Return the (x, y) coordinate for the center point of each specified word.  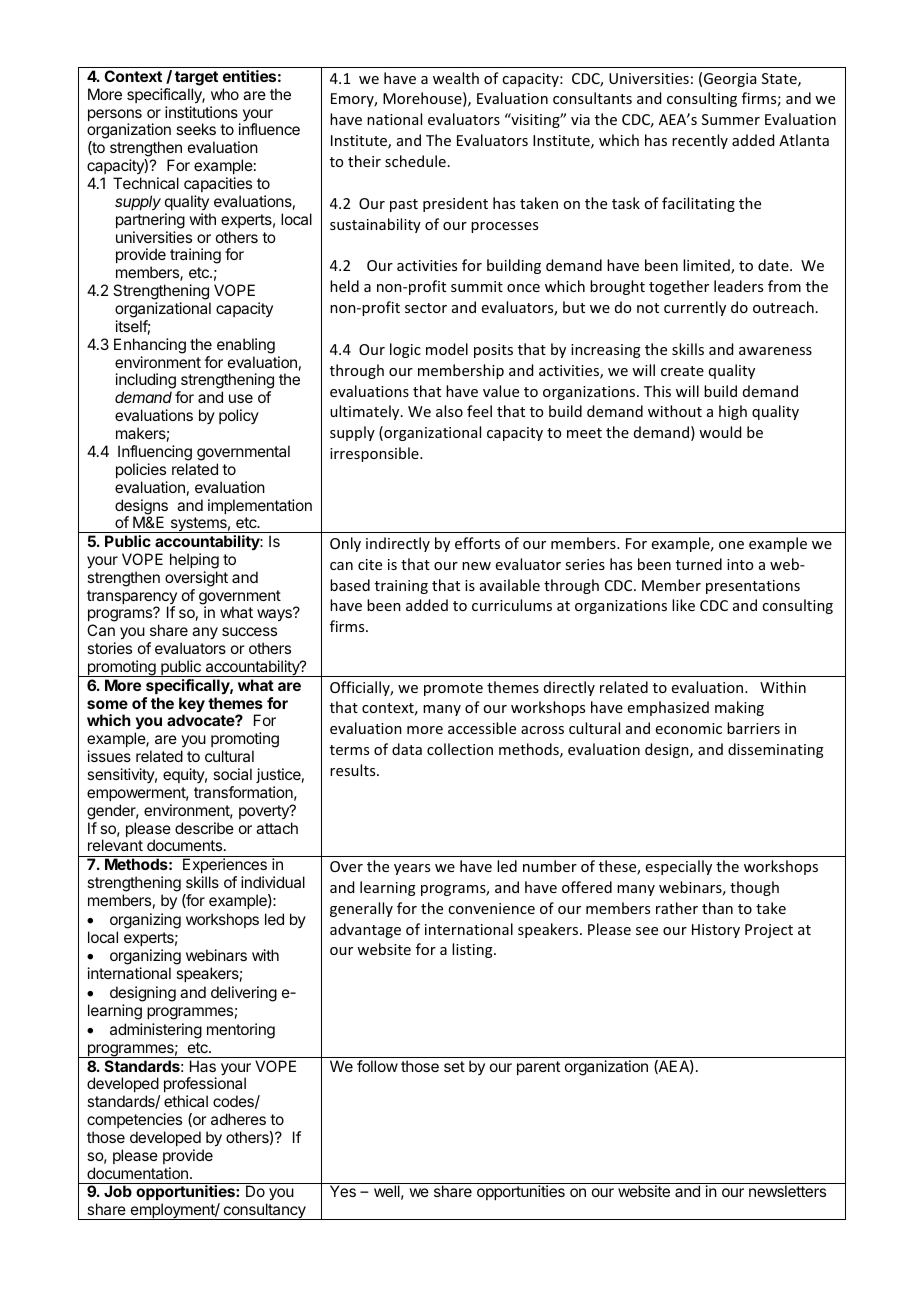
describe (204, 828)
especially (679, 867)
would (720, 432)
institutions (201, 112)
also (449, 411)
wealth (456, 78)
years (412, 869)
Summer (731, 119)
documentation (137, 1173)
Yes (343, 1191)
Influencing (155, 453)
